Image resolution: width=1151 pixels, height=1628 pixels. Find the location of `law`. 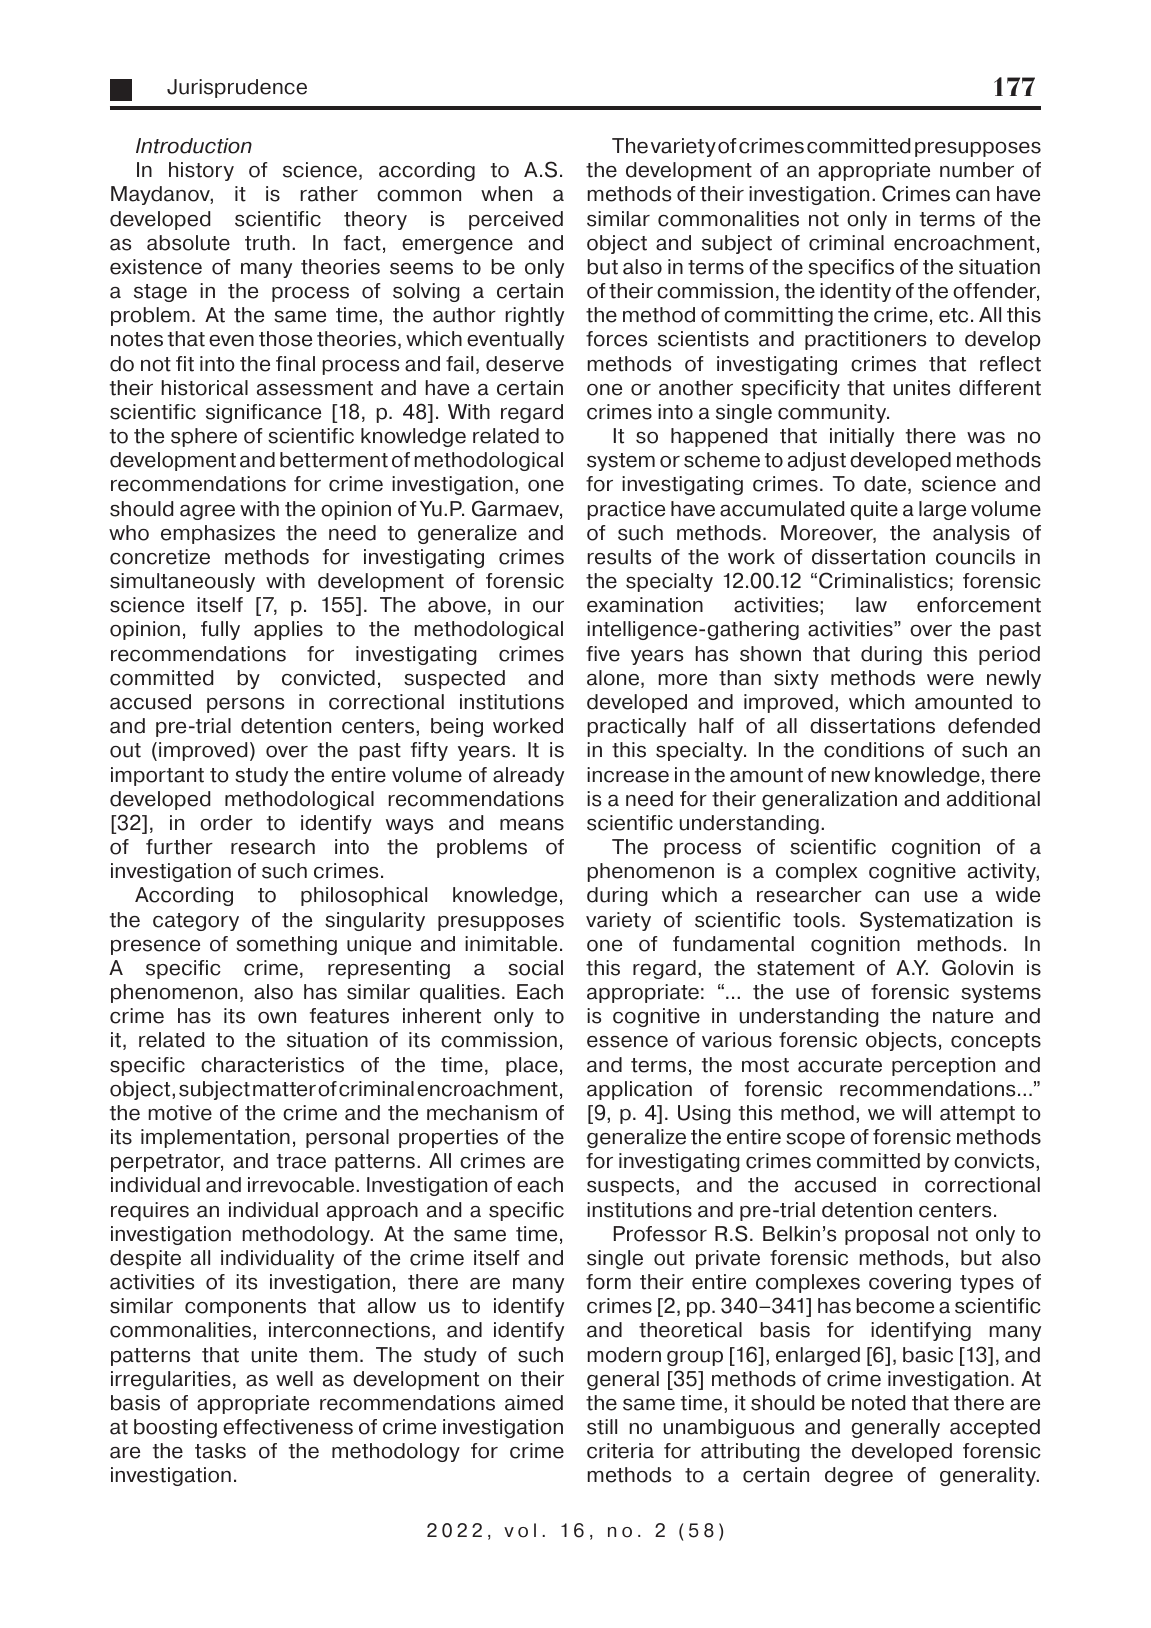

law is located at coordinates (871, 605).
